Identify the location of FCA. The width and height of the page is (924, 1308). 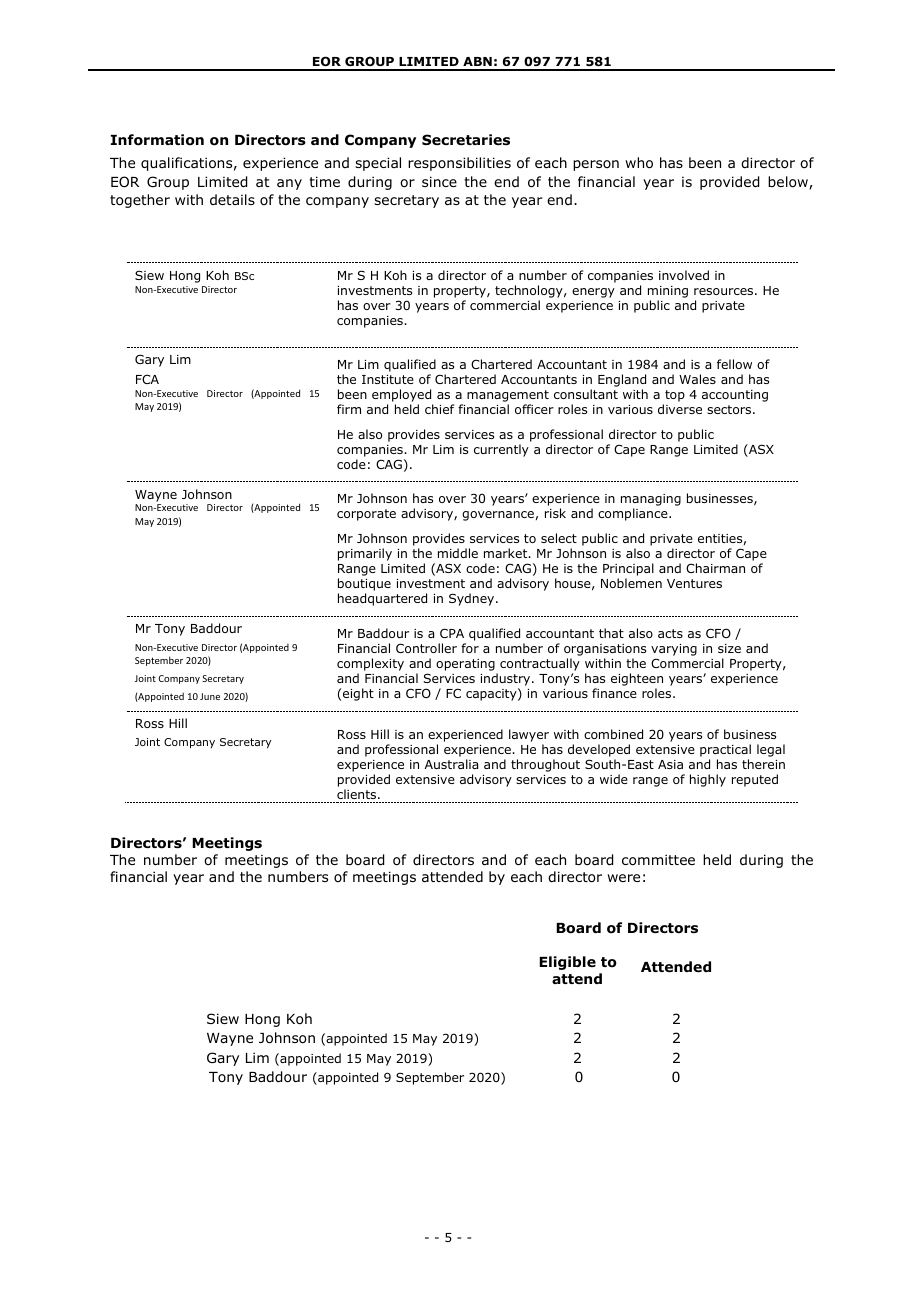
(147, 379).
